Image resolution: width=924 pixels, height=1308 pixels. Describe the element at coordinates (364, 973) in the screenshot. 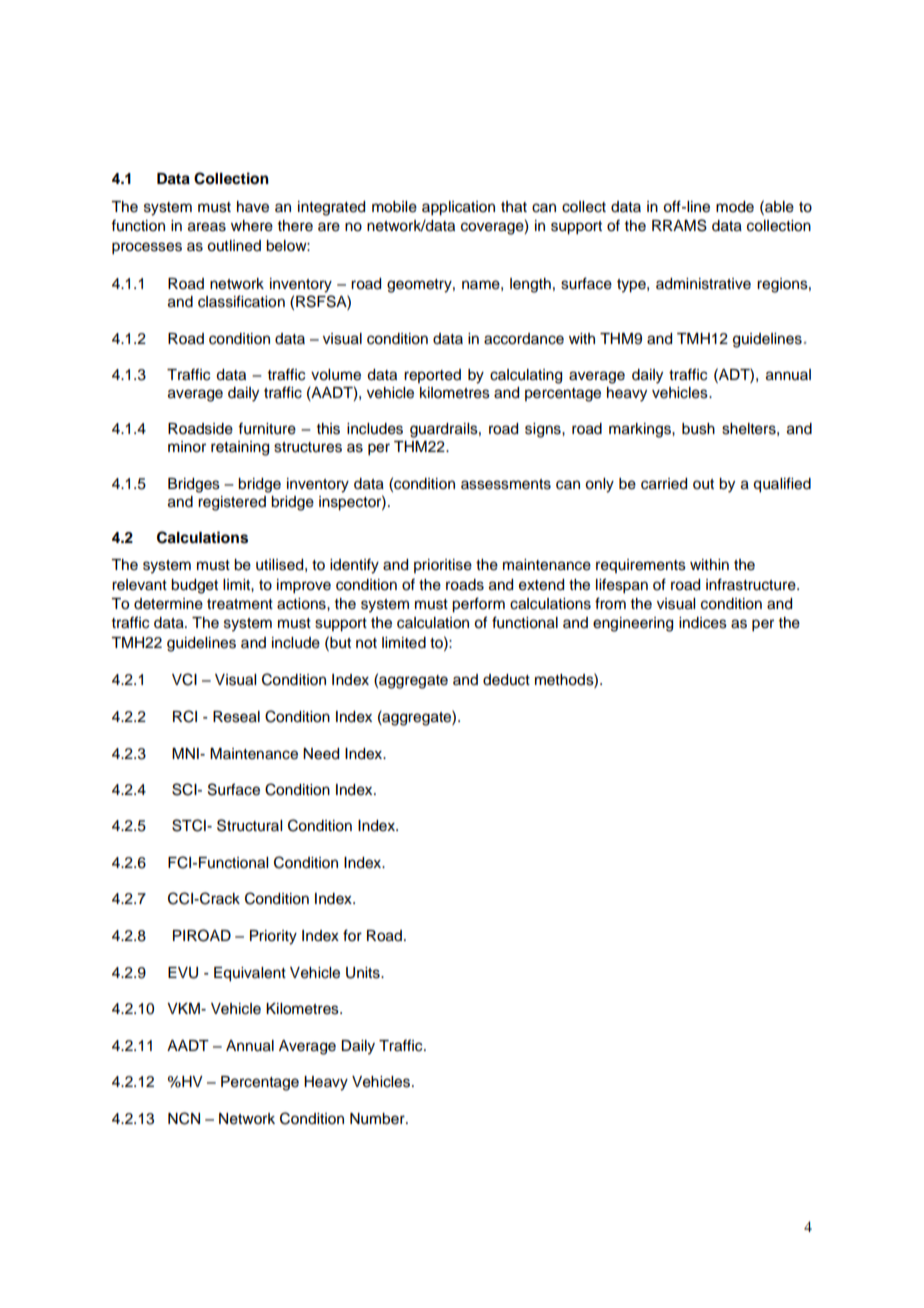

I see `Units` at that location.
